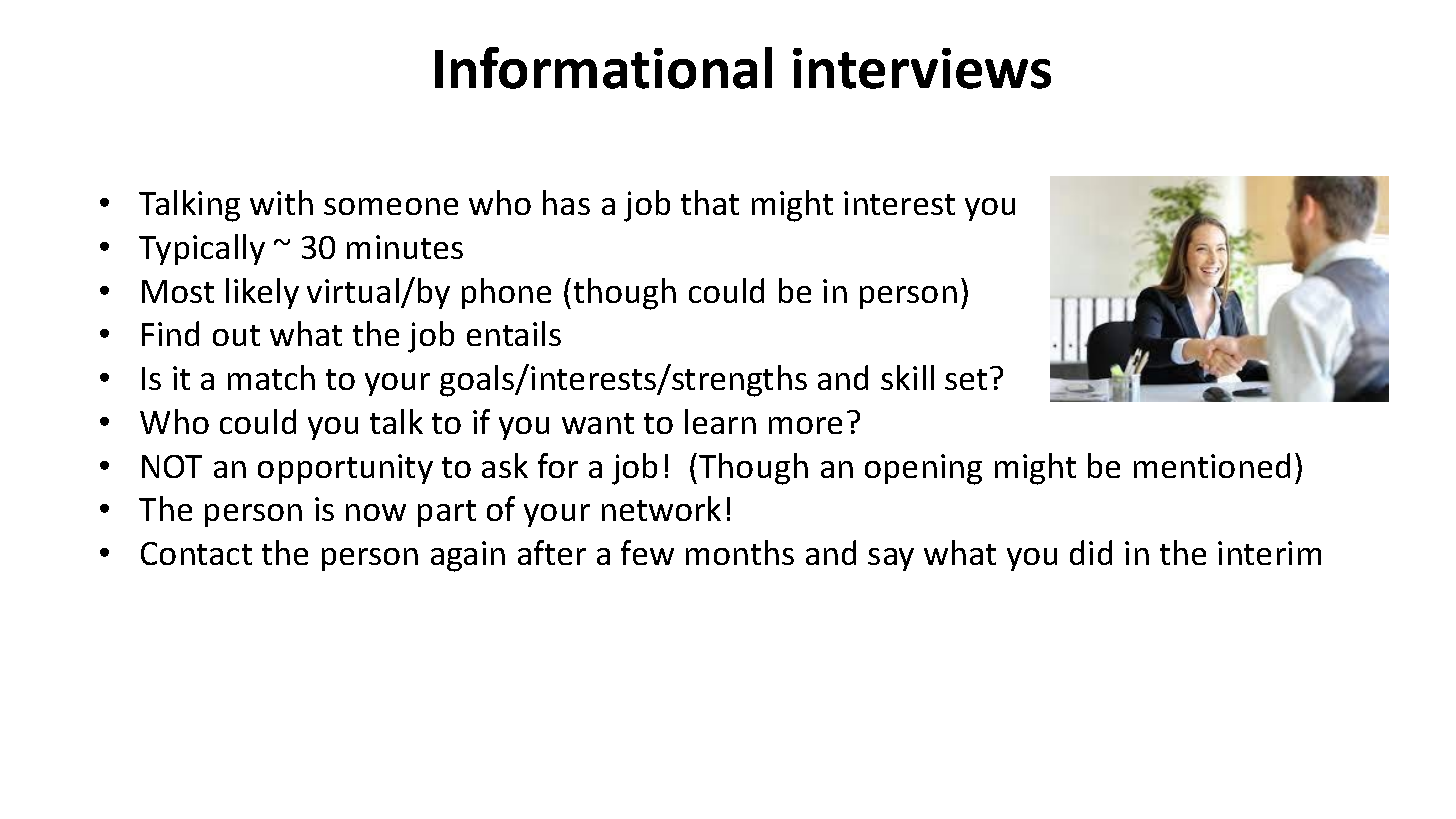 The height and width of the screenshot is (819, 1456). What do you see at coordinates (922, 68) in the screenshot?
I see `interviews` at bounding box center [922, 68].
